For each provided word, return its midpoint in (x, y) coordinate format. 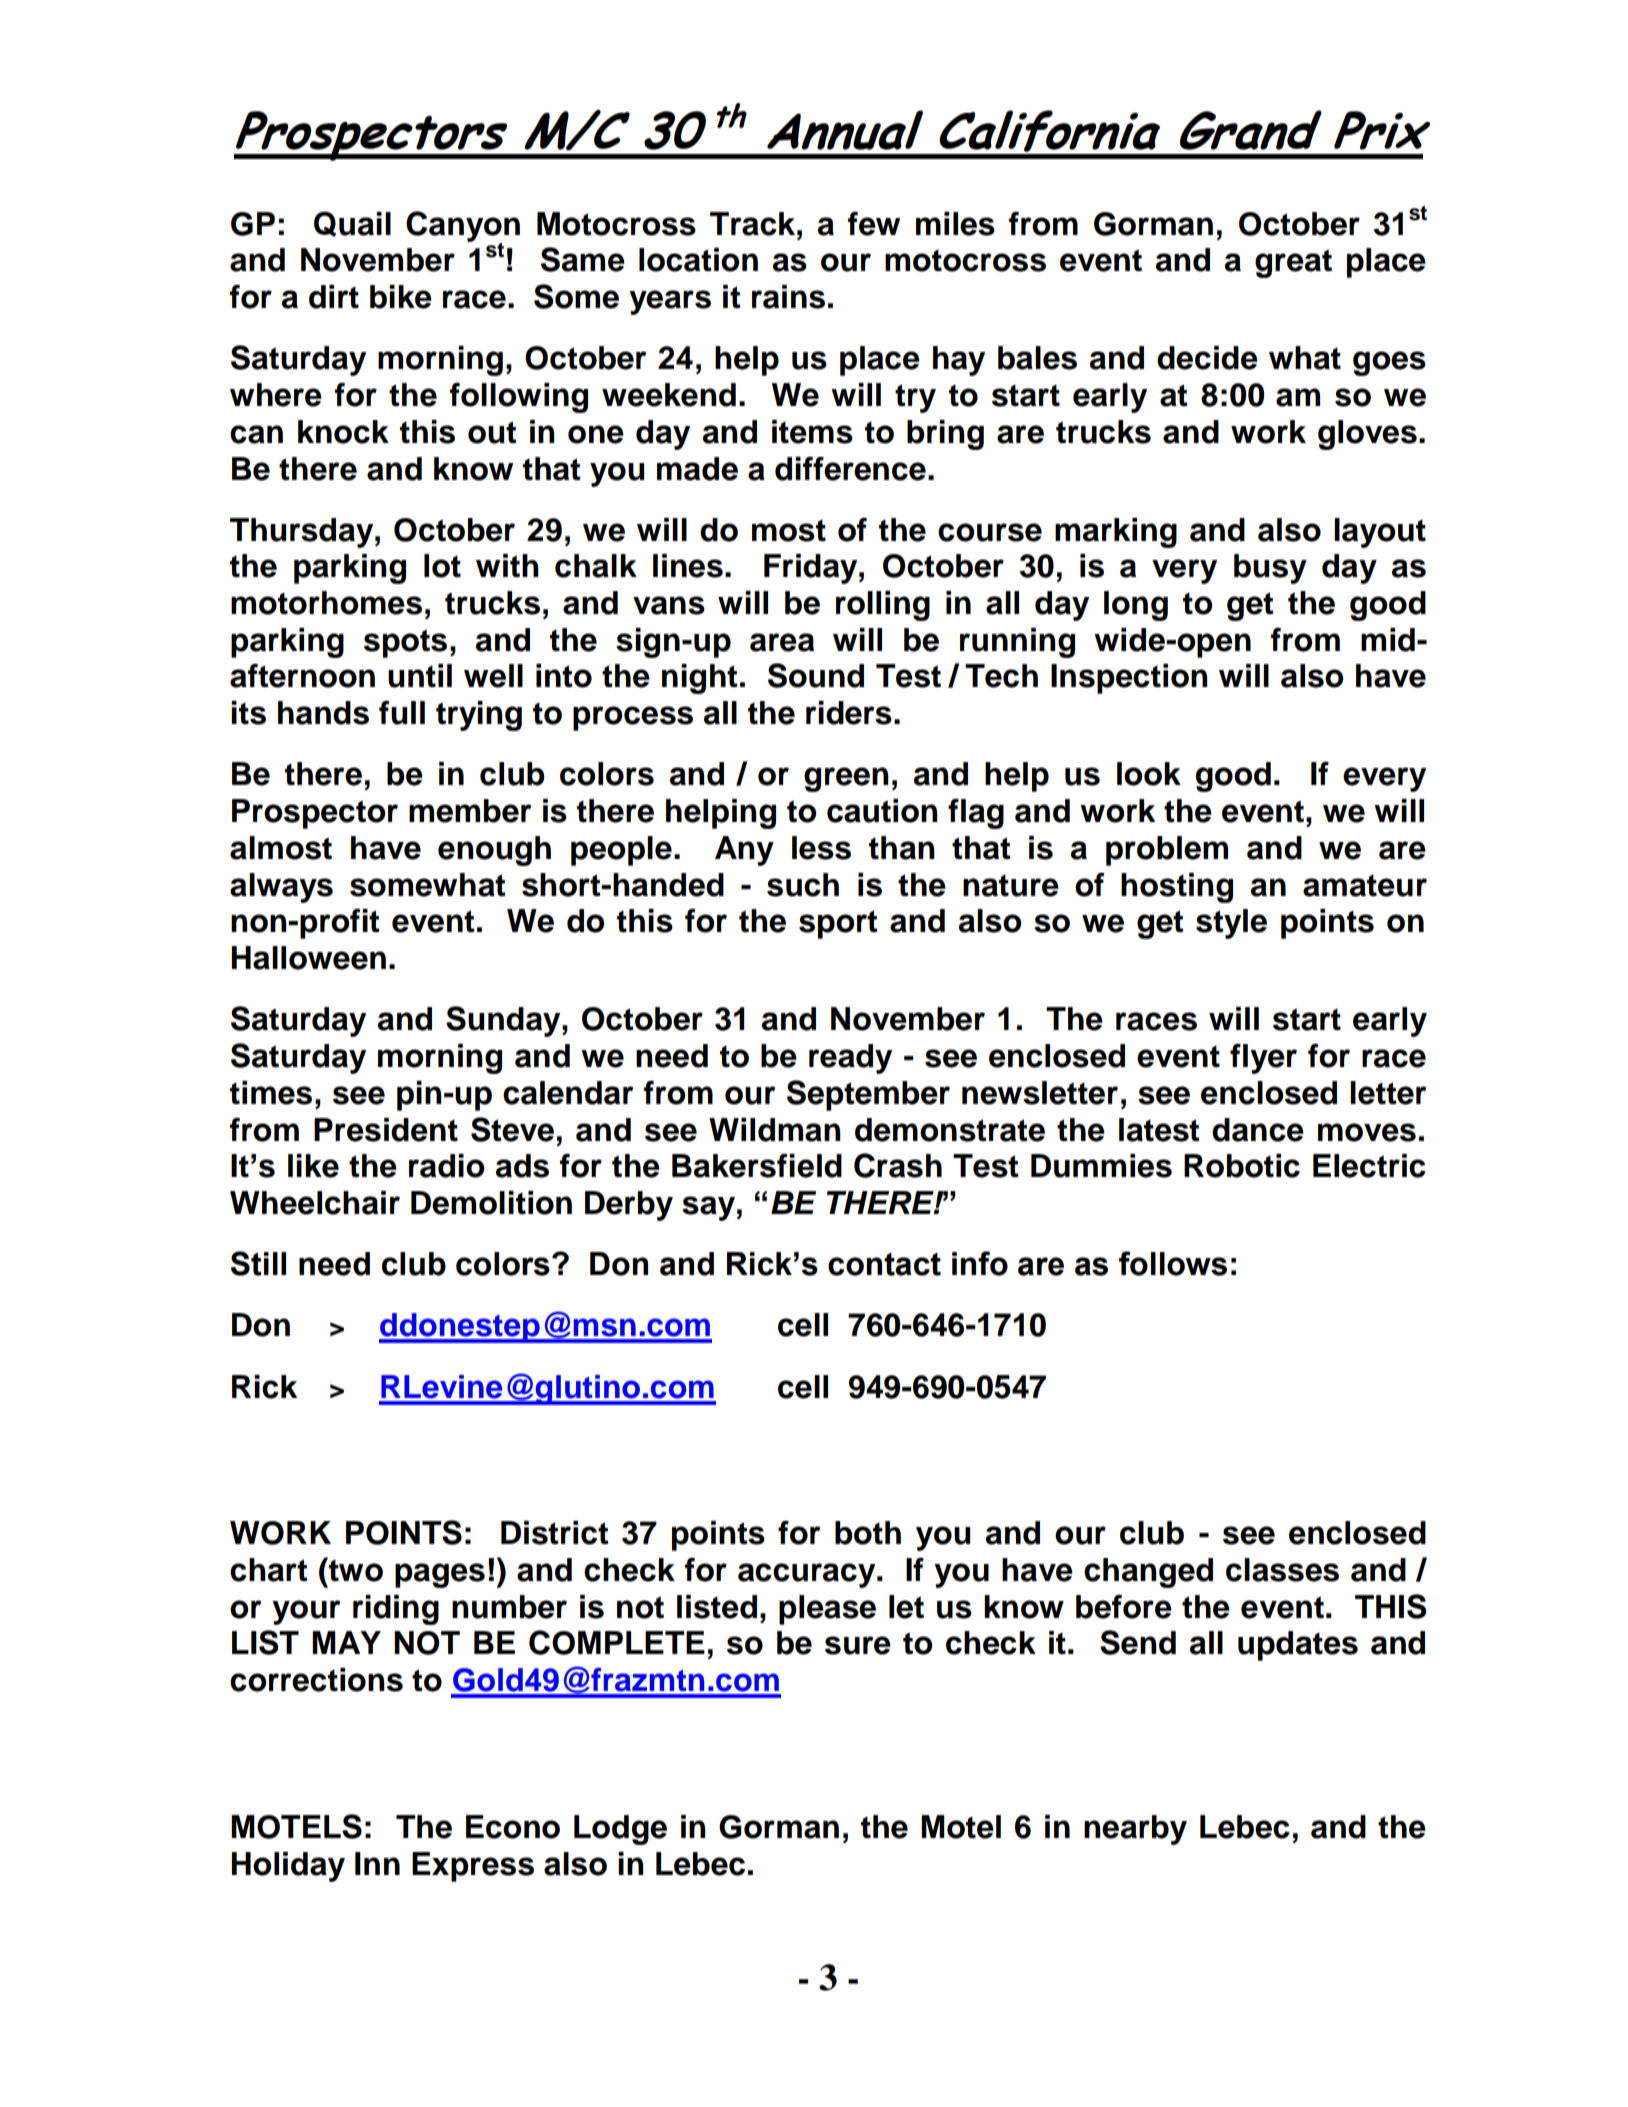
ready (850, 1059)
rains (788, 297)
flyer (1263, 1058)
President (386, 1130)
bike (401, 297)
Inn (377, 1863)
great (1293, 263)
